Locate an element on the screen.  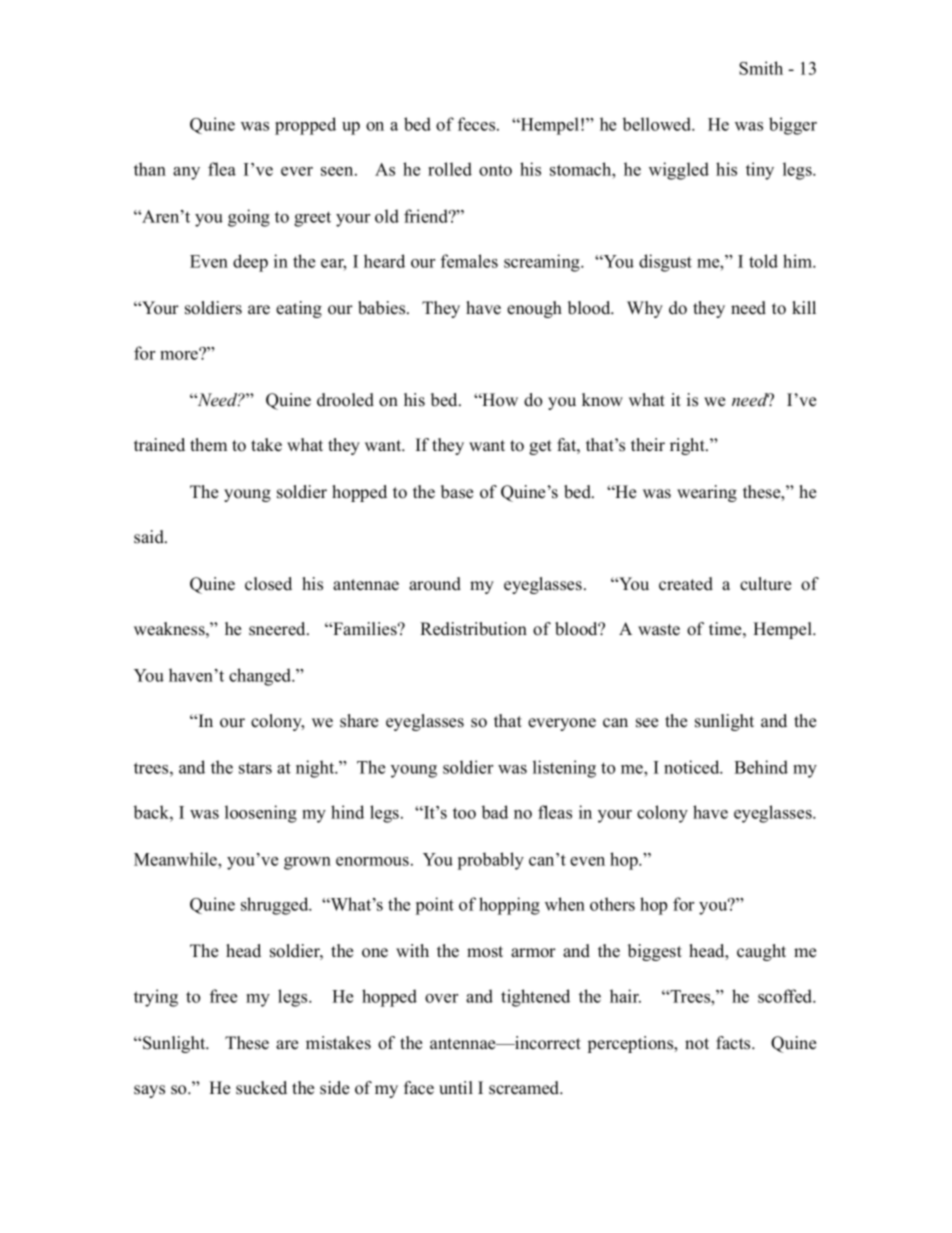
wearing is located at coordinates (707, 493).
